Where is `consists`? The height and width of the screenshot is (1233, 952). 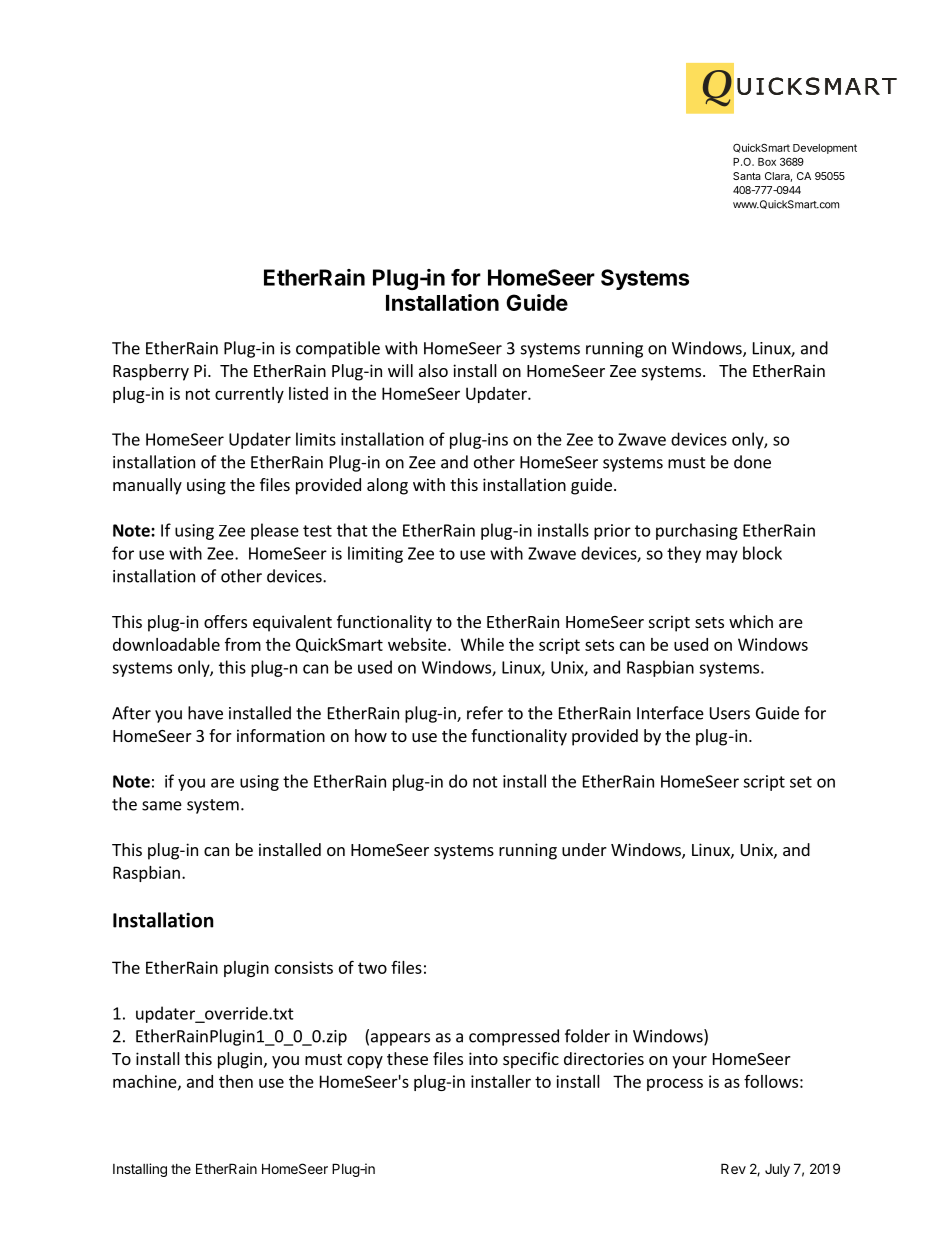
consists is located at coordinates (304, 967).
